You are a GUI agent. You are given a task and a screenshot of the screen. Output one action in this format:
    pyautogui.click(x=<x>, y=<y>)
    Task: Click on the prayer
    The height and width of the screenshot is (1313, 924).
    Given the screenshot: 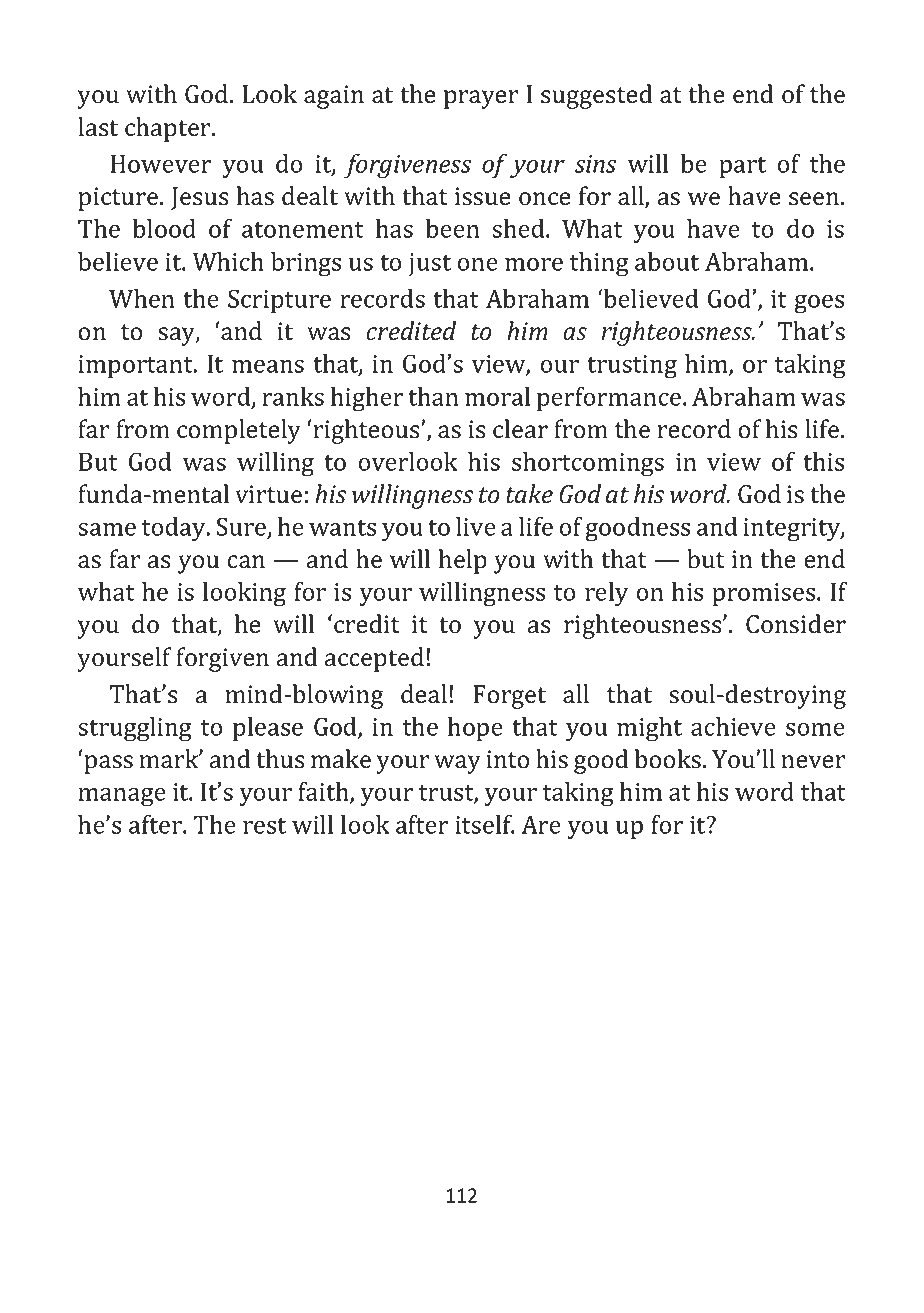 What is the action you would take?
    pyautogui.click(x=481, y=99)
